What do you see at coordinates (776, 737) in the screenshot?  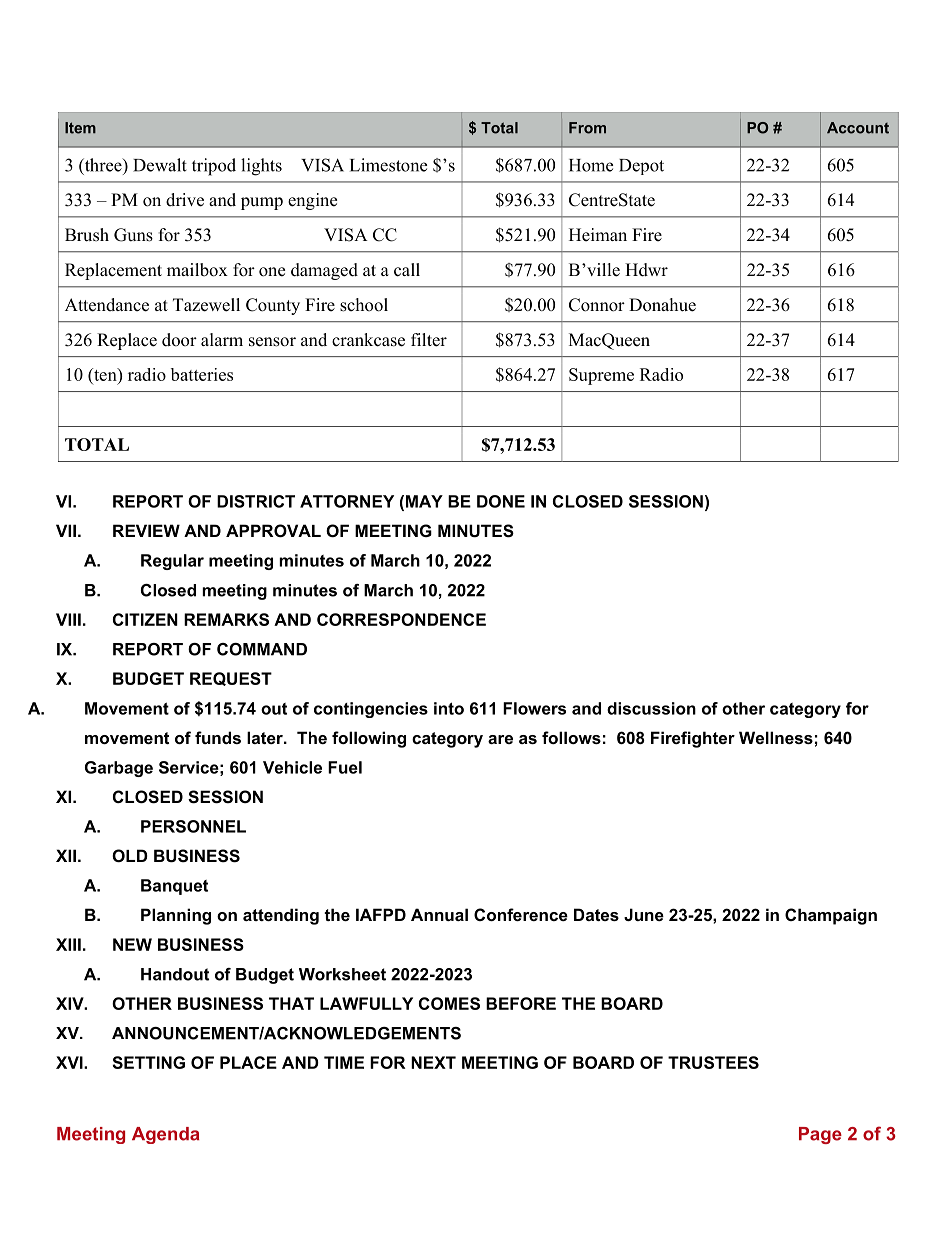 I see `Wellness` at bounding box center [776, 737].
